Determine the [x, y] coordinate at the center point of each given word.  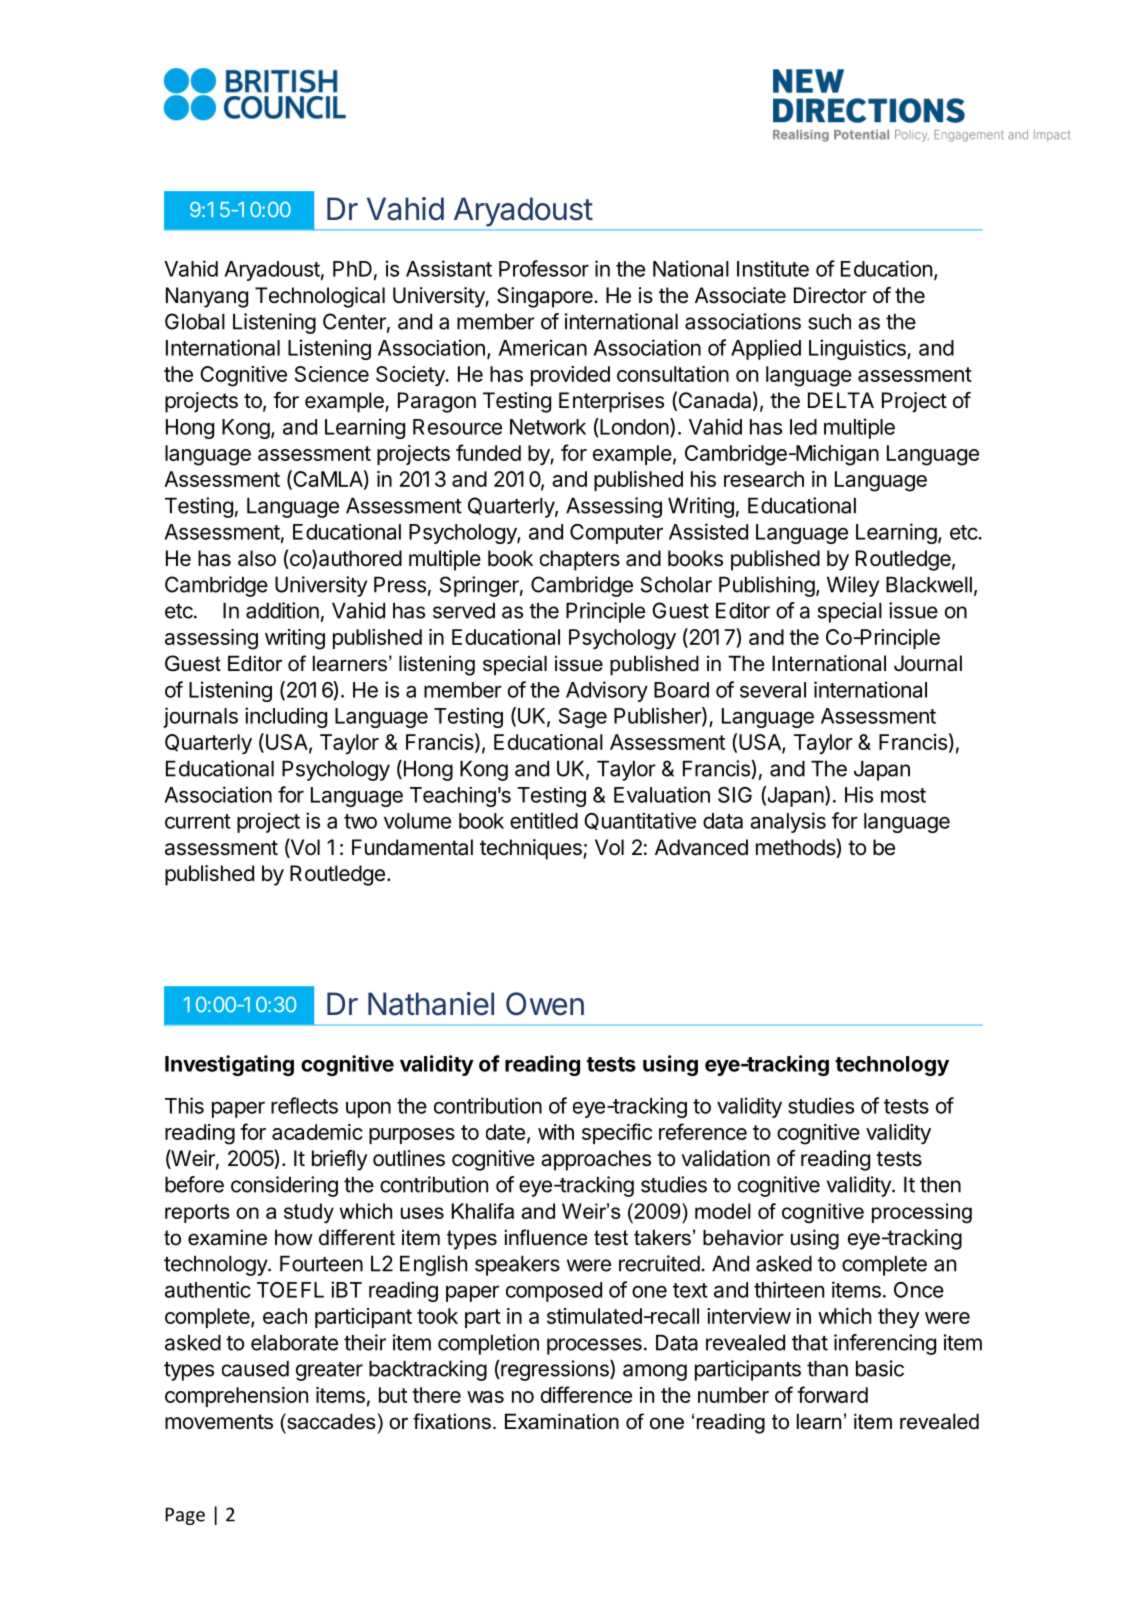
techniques [532, 849]
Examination [562, 1421]
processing [922, 1213]
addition [282, 610]
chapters [580, 560]
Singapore [546, 297]
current [198, 821]
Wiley [853, 586]
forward [832, 1394]
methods [796, 848]
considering [284, 1186]
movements [219, 1422]
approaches [596, 1160]
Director [830, 295]
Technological [320, 297]
